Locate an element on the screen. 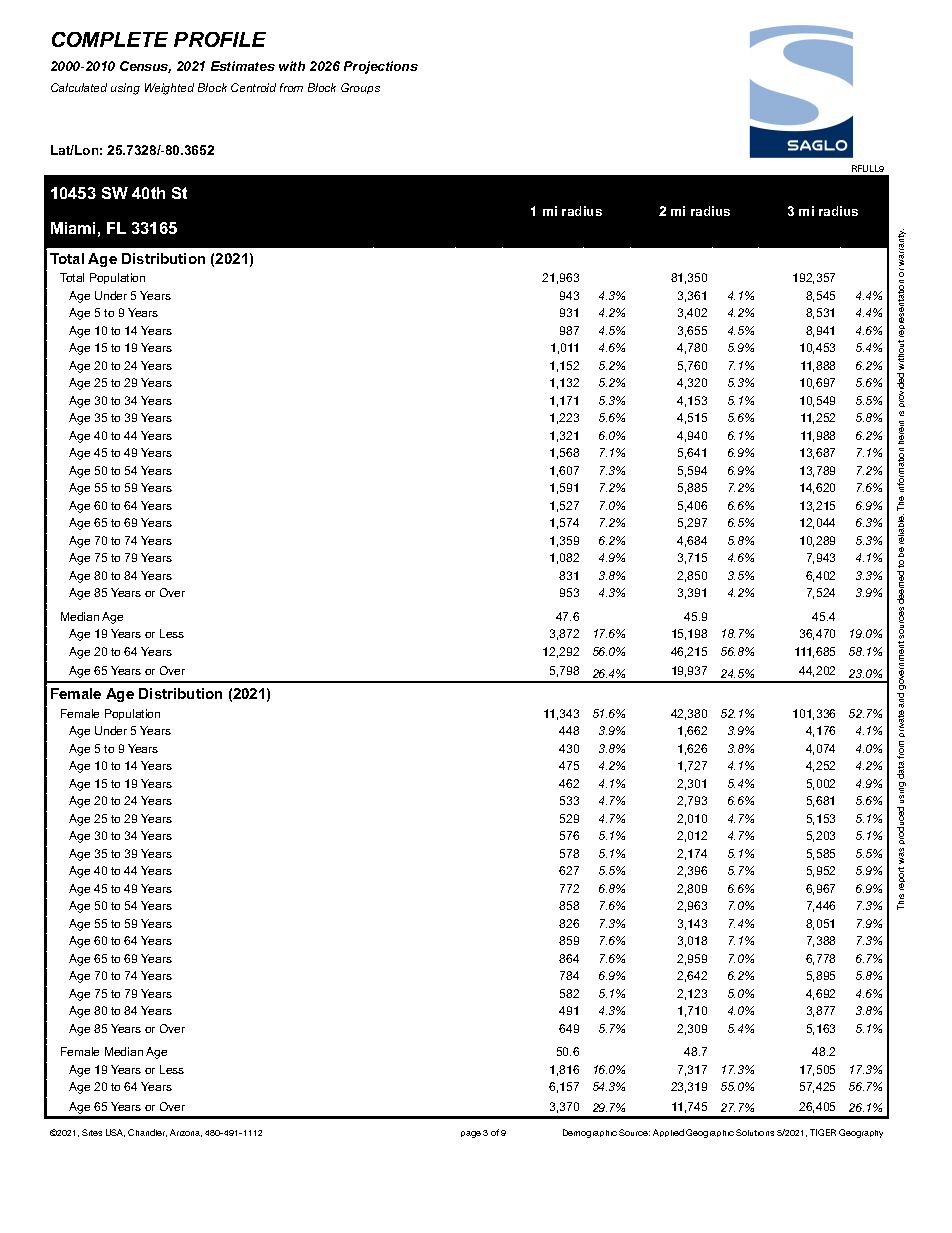 This screenshot has width=952, height=1233. Estimates is located at coordinates (243, 66).
